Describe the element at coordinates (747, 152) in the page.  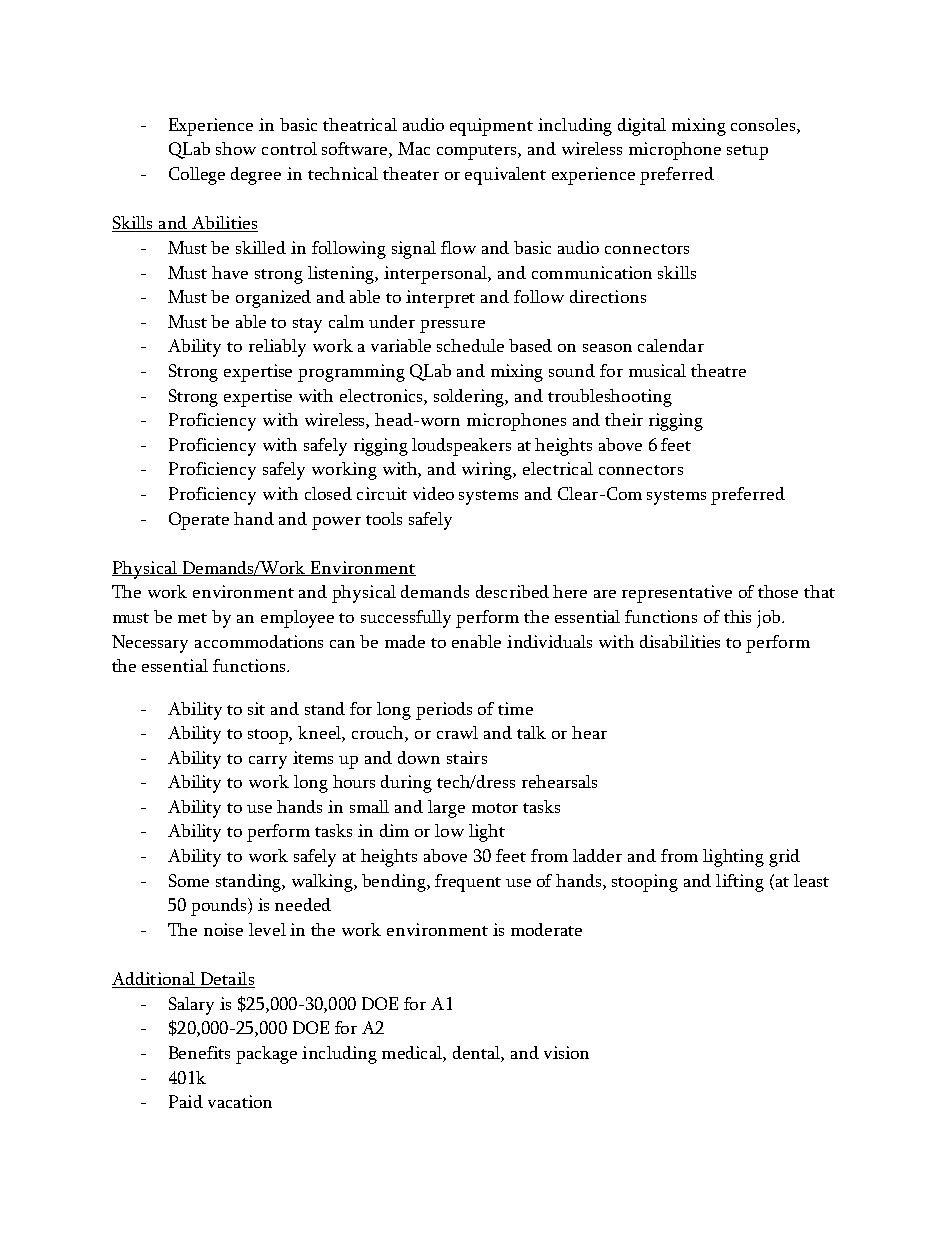
I see `setup` at that location.
